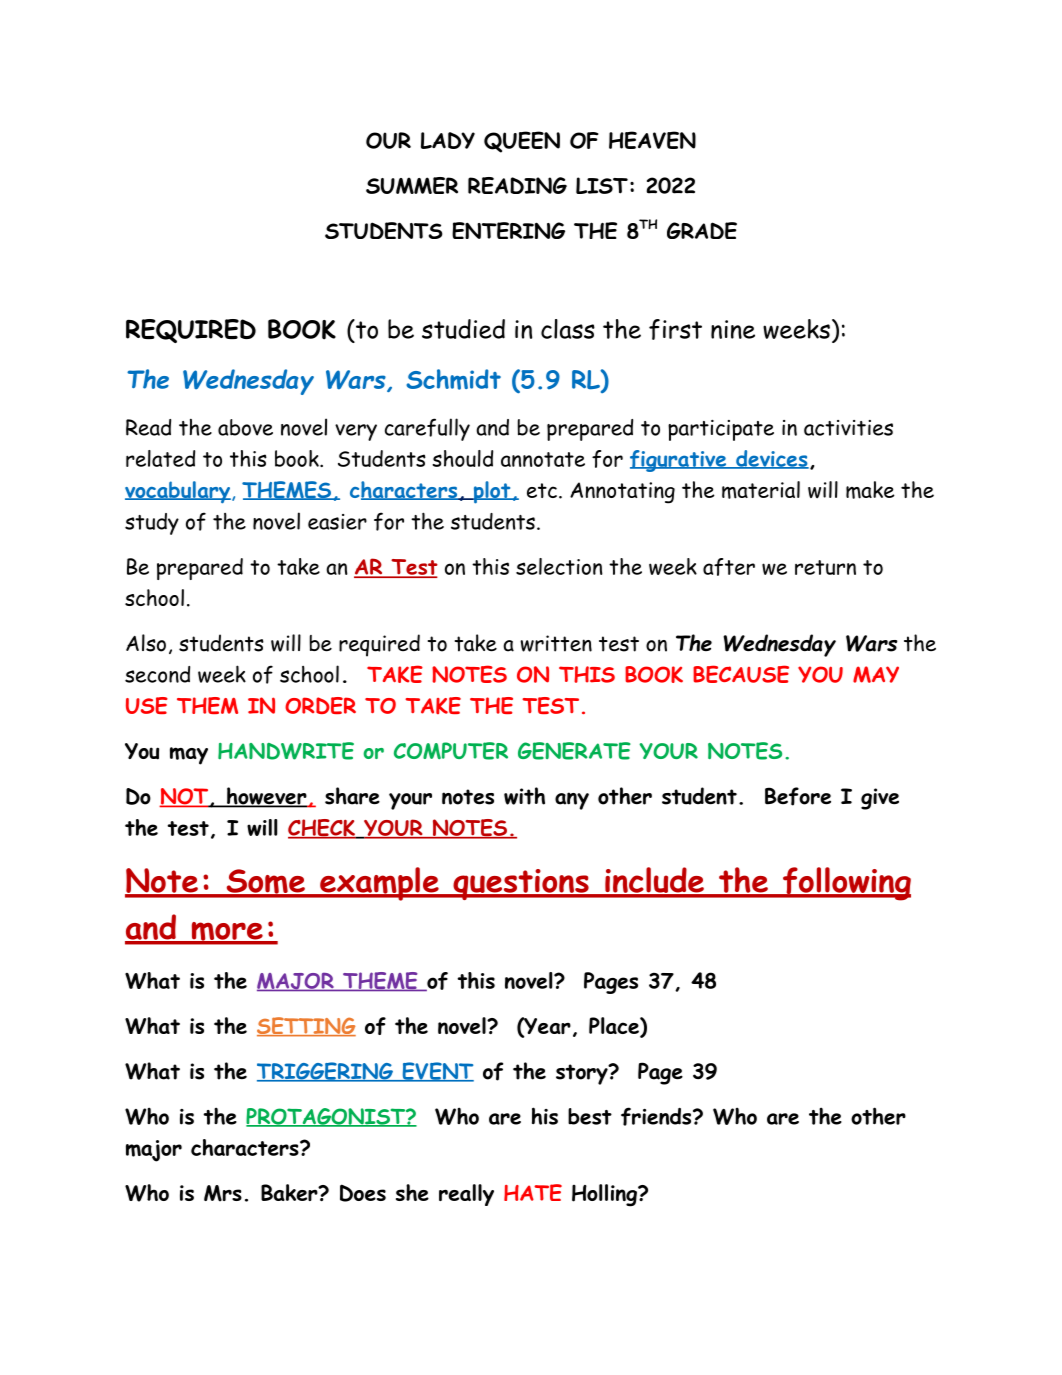 This screenshot has width=1062, height=1375. I want to click on plot, so click(492, 492).
